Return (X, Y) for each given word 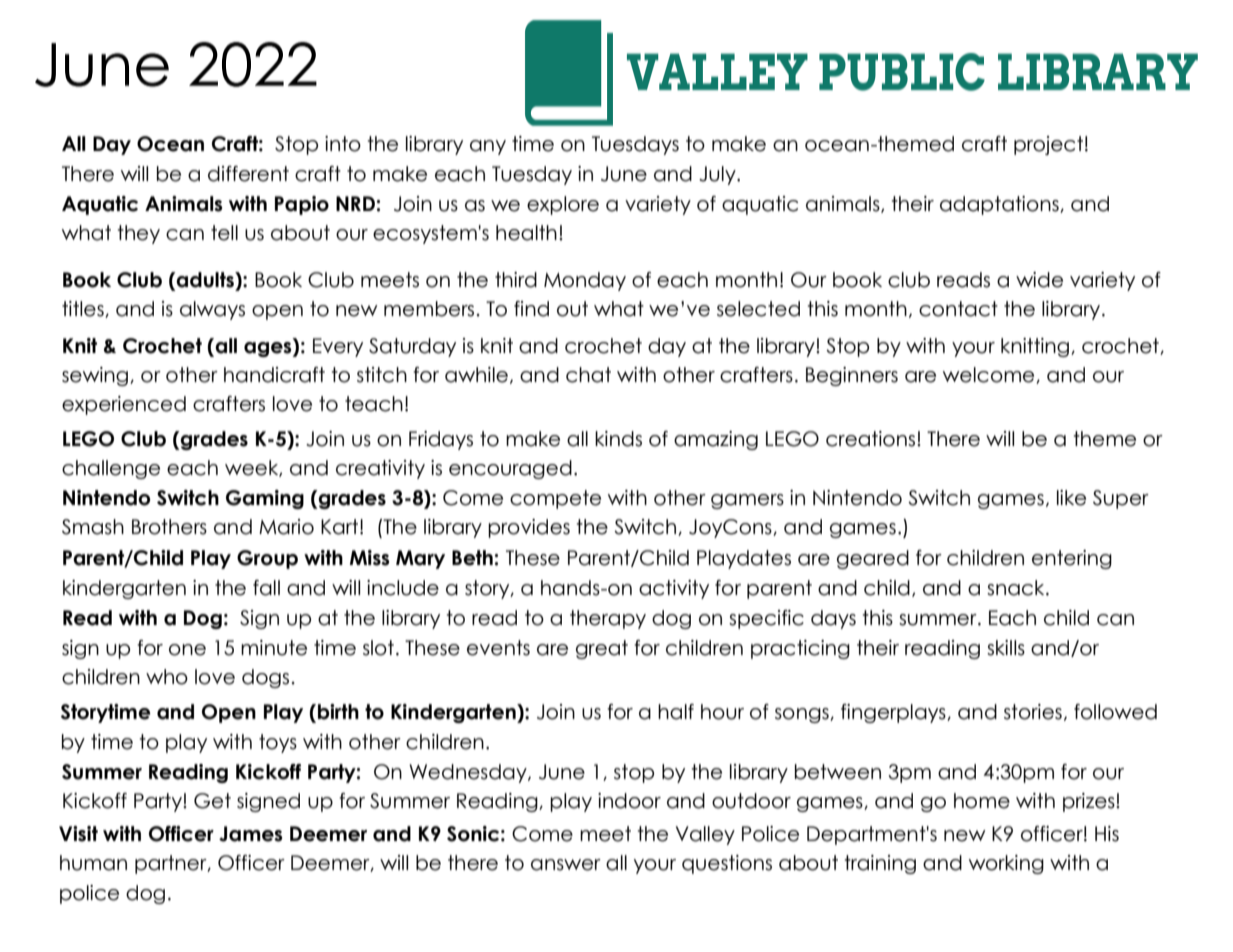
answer (566, 865)
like (1071, 498)
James (251, 834)
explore (563, 205)
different (248, 174)
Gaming (265, 499)
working (1006, 864)
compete (555, 499)
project (1048, 145)
